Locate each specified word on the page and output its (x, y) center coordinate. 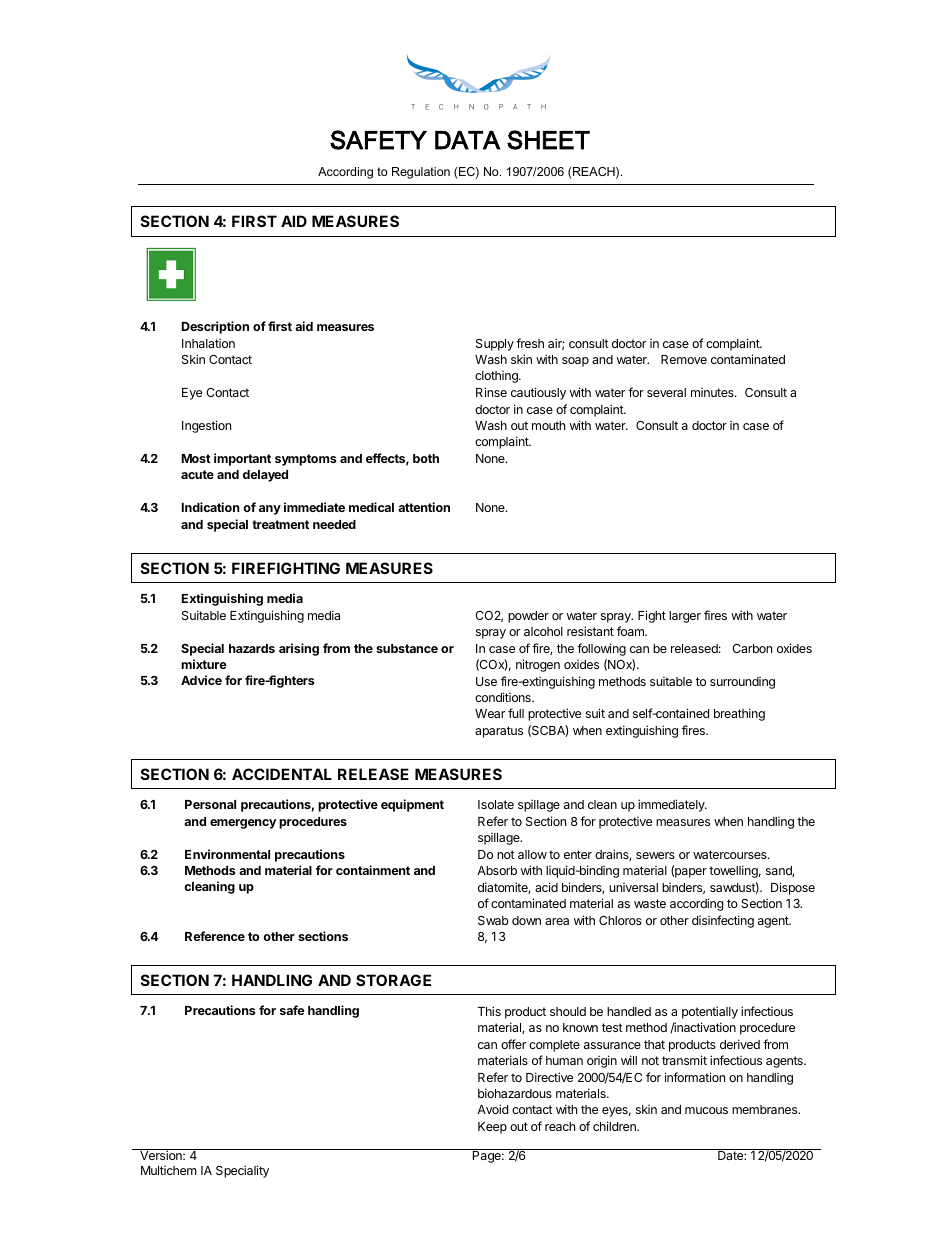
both (426, 458)
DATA (467, 140)
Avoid (492, 1109)
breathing (739, 714)
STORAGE (393, 980)
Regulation (421, 173)
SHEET (548, 140)
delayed (265, 476)
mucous (706, 1110)
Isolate (496, 804)
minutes (713, 392)
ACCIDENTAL (282, 774)
